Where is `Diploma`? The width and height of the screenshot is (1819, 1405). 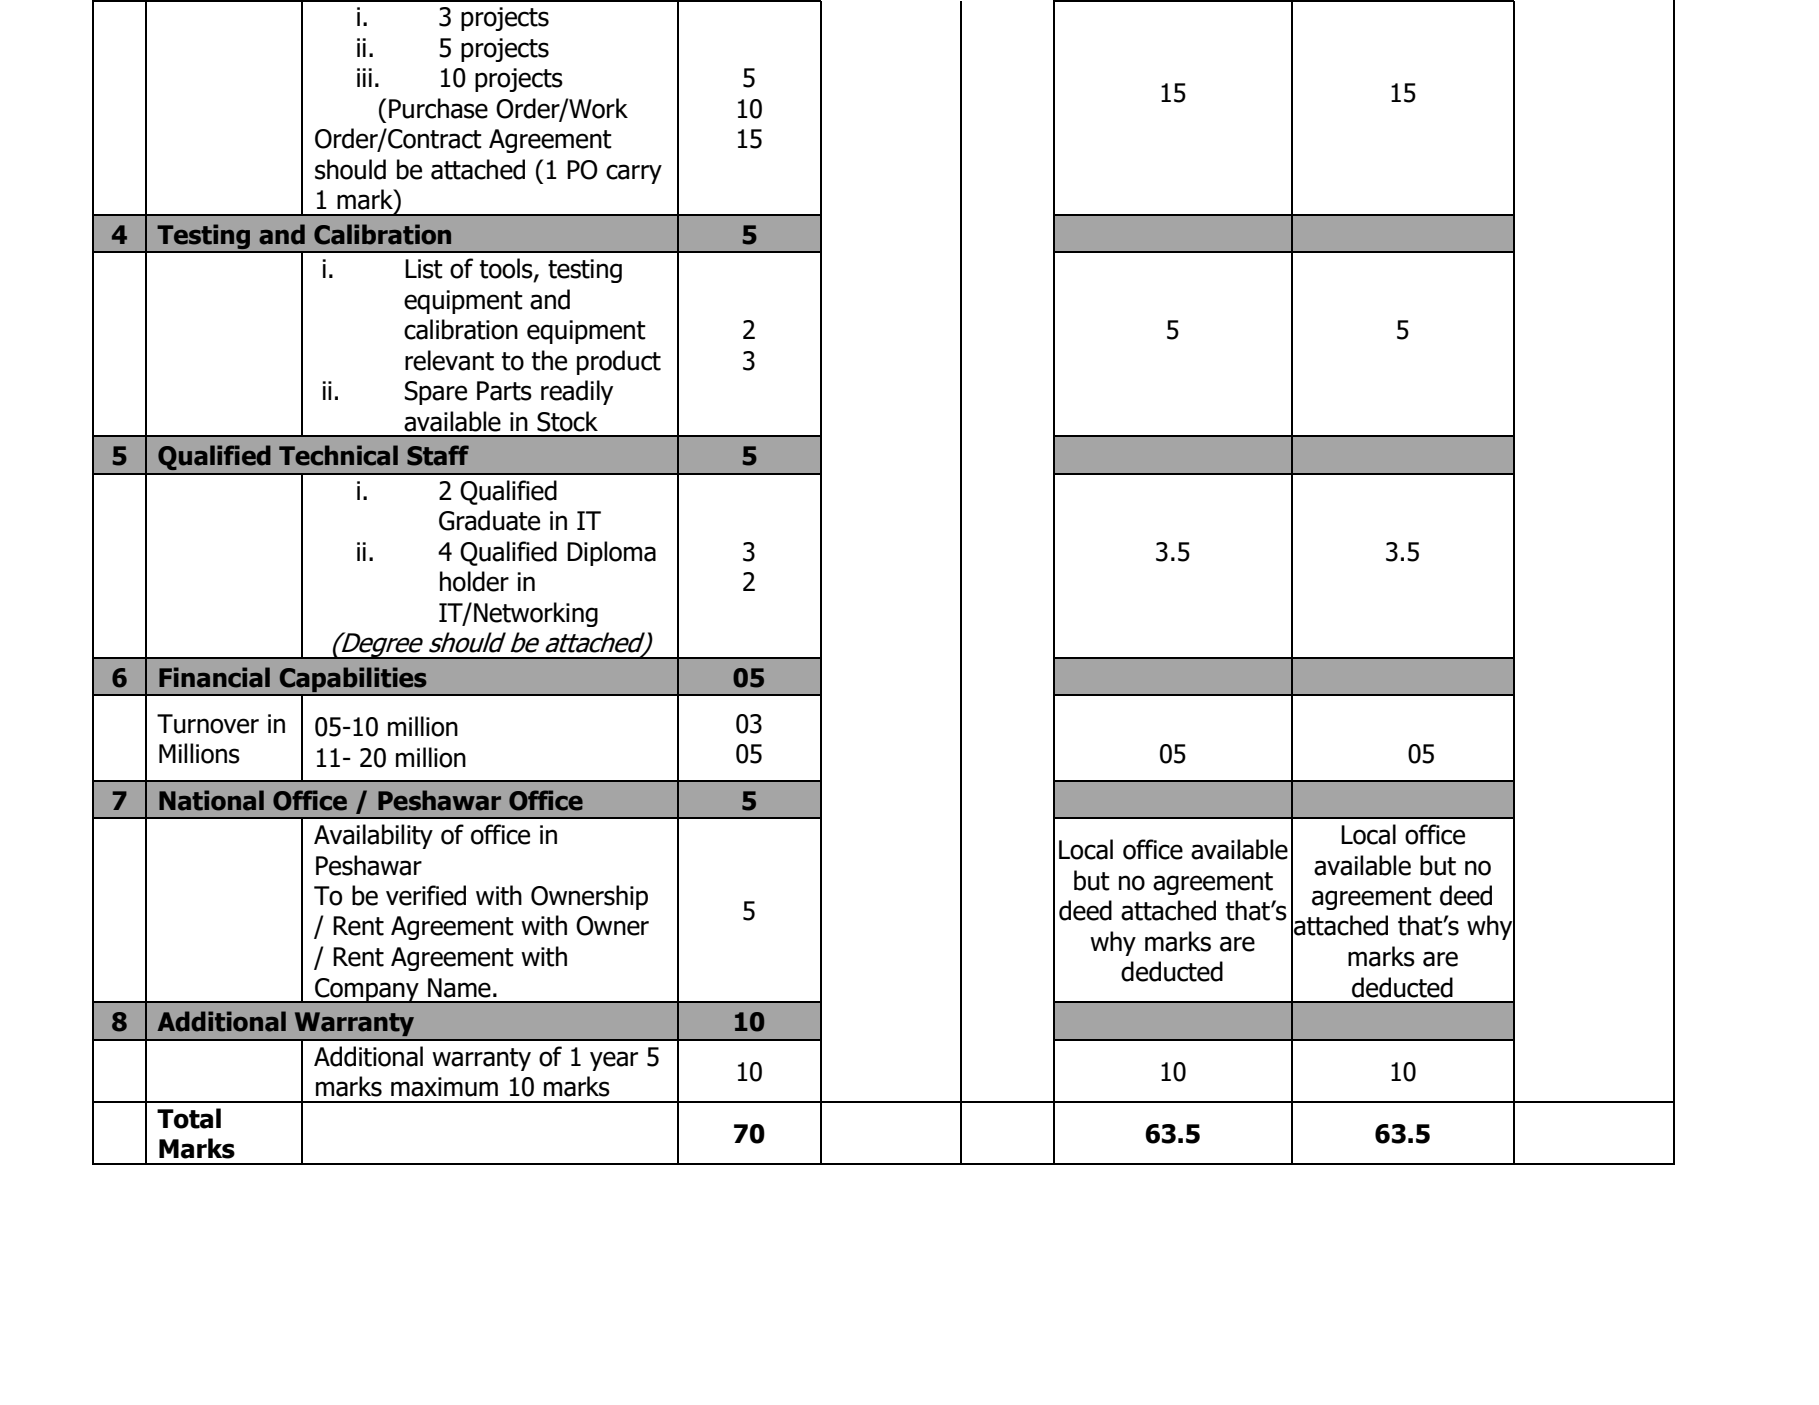
Diploma is located at coordinates (611, 553).
